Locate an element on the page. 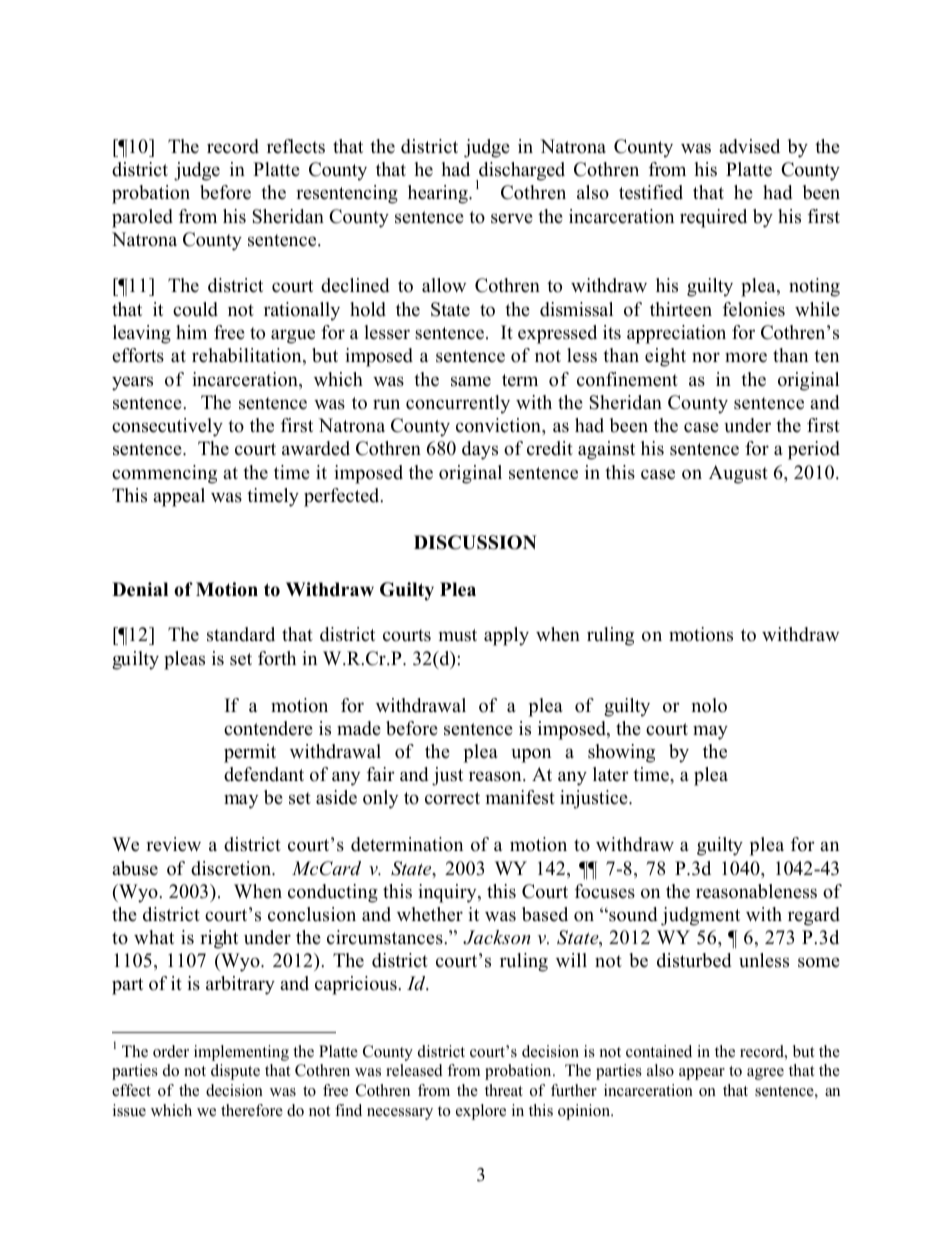 The width and height of the image is (952, 1233). advised is located at coordinates (749, 146).
